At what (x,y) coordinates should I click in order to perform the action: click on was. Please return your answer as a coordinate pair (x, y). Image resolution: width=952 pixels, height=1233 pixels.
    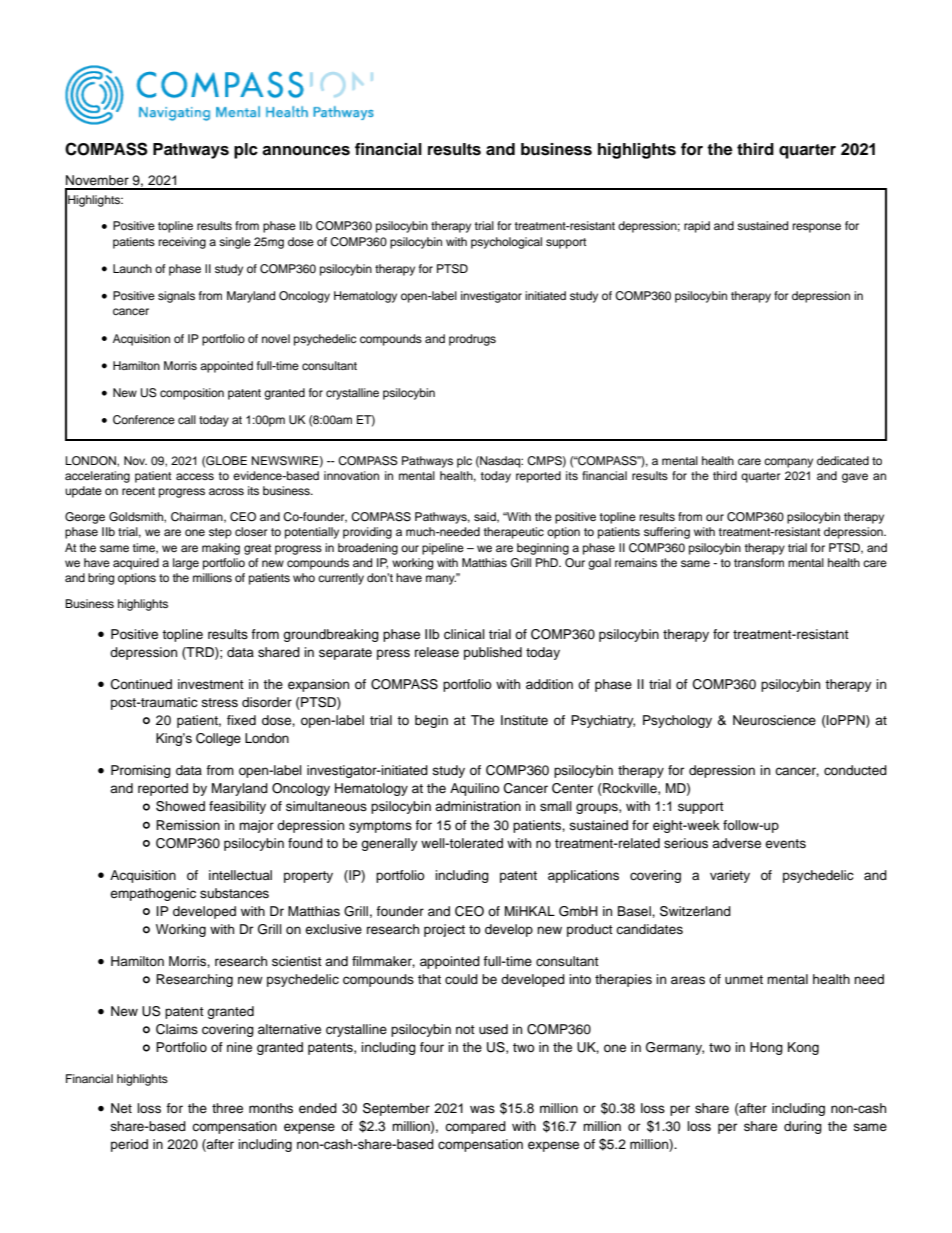
    Looking at the image, I should click on (482, 1109).
